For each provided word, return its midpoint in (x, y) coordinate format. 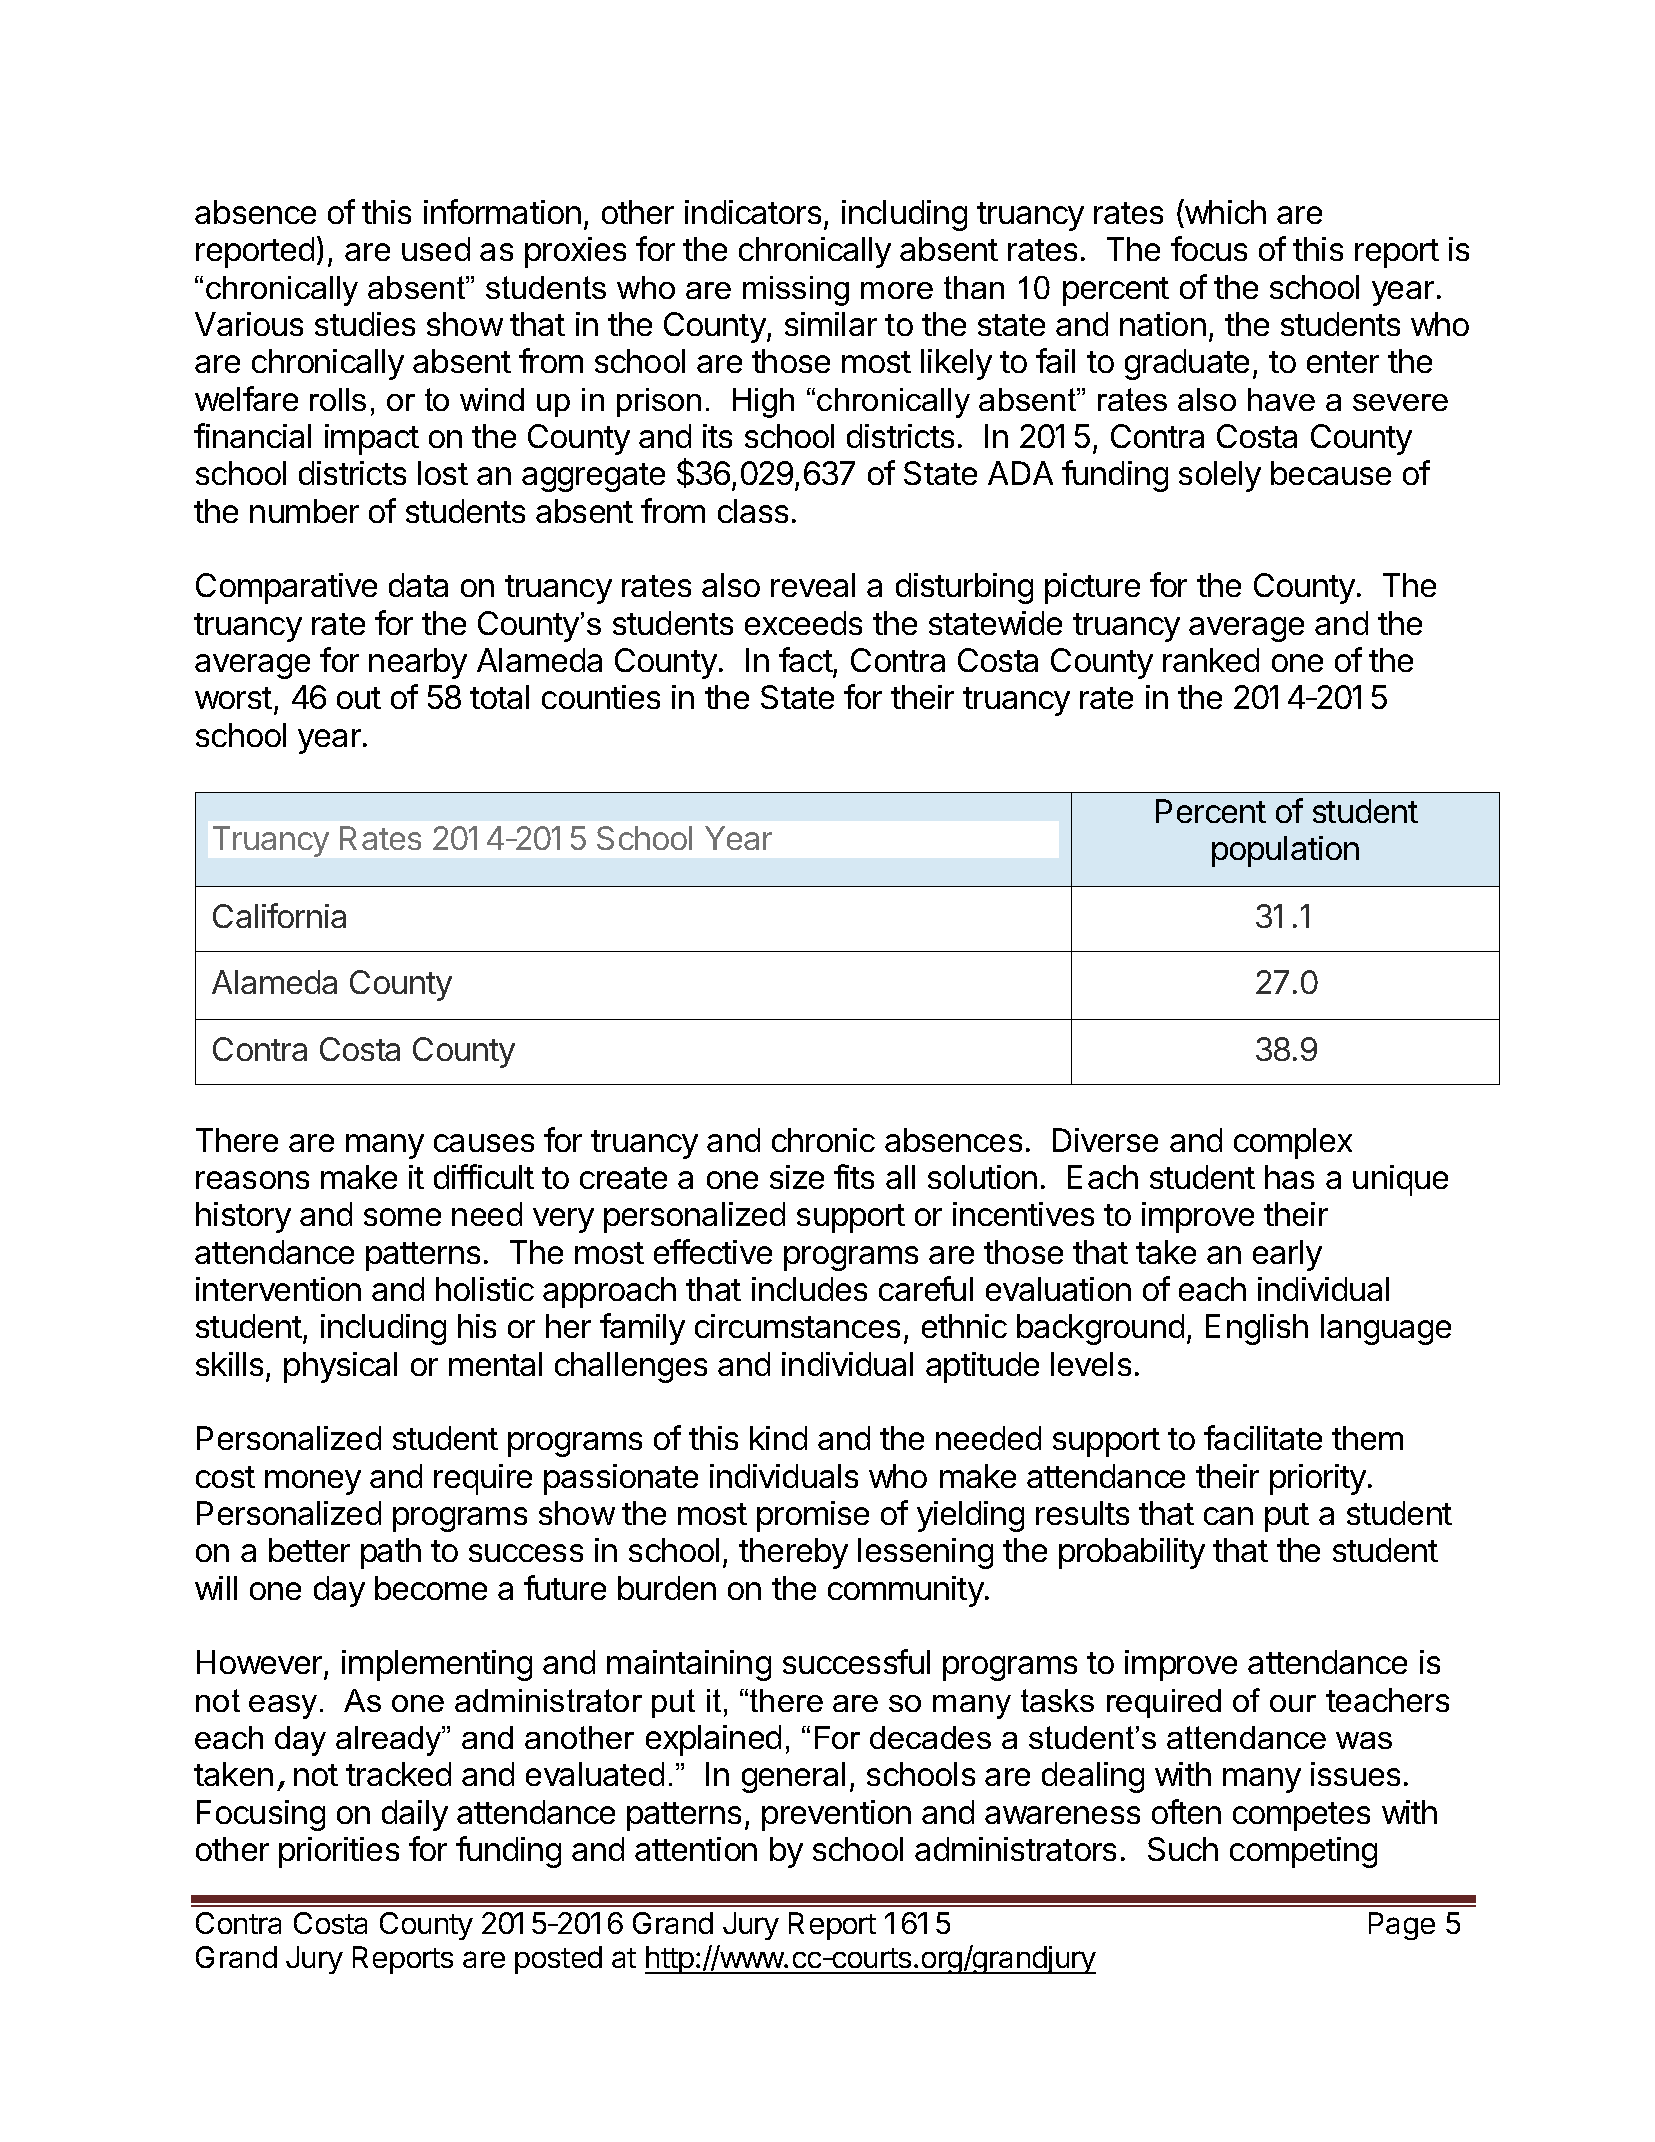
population (1285, 851)
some (402, 1217)
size (797, 1177)
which (1224, 213)
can (1228, 1516)
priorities (339, 1852)
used (436, 249)
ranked (1211, 660)
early (1287, 1255)
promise (813, 1516)
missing (796, 291)
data (418, 585)
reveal (813, 585)
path (391, 1553)
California (279, 915)
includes (809, 1289)
